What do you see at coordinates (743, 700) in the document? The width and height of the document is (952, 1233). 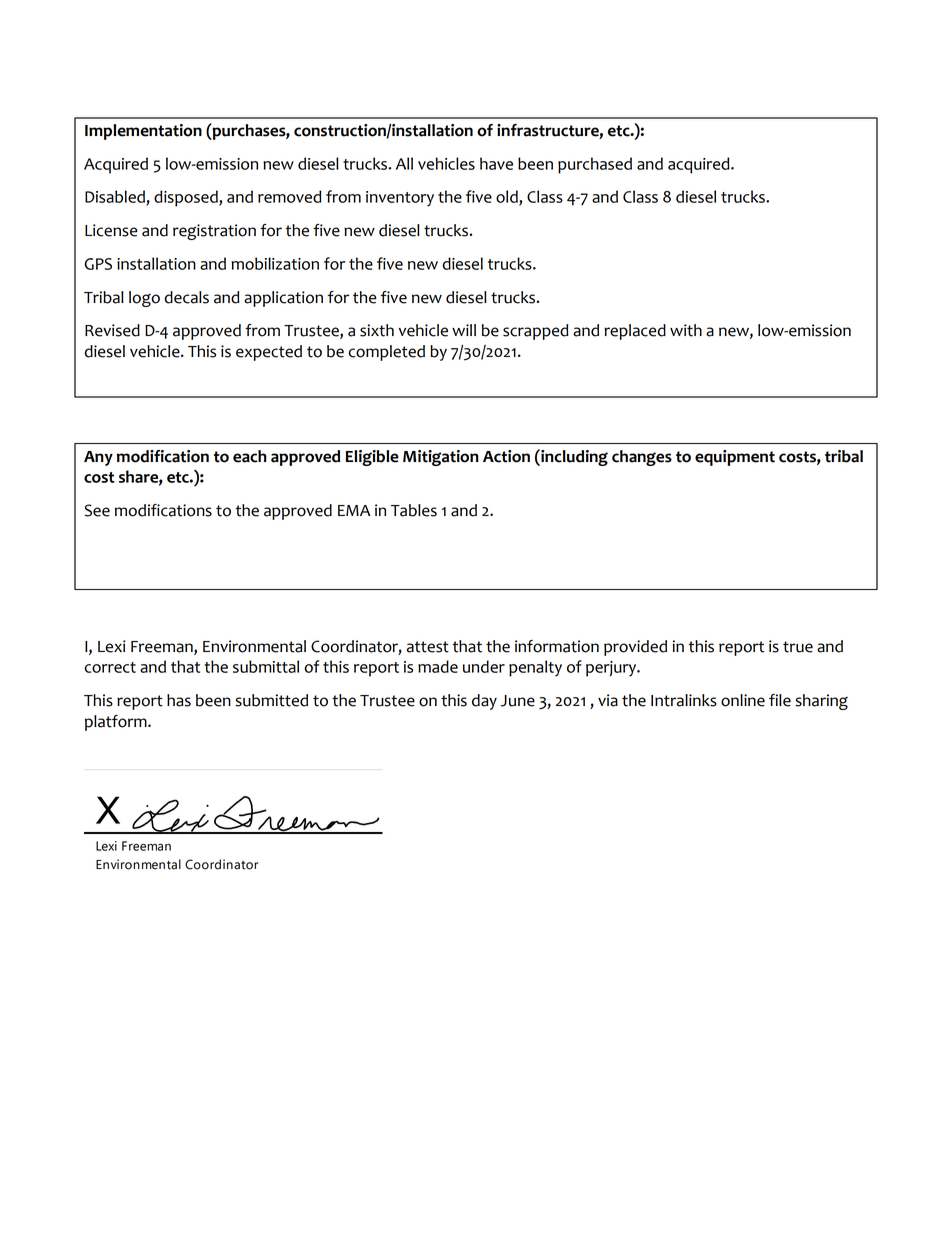 I see `online` at bounding box center [743, 700].
